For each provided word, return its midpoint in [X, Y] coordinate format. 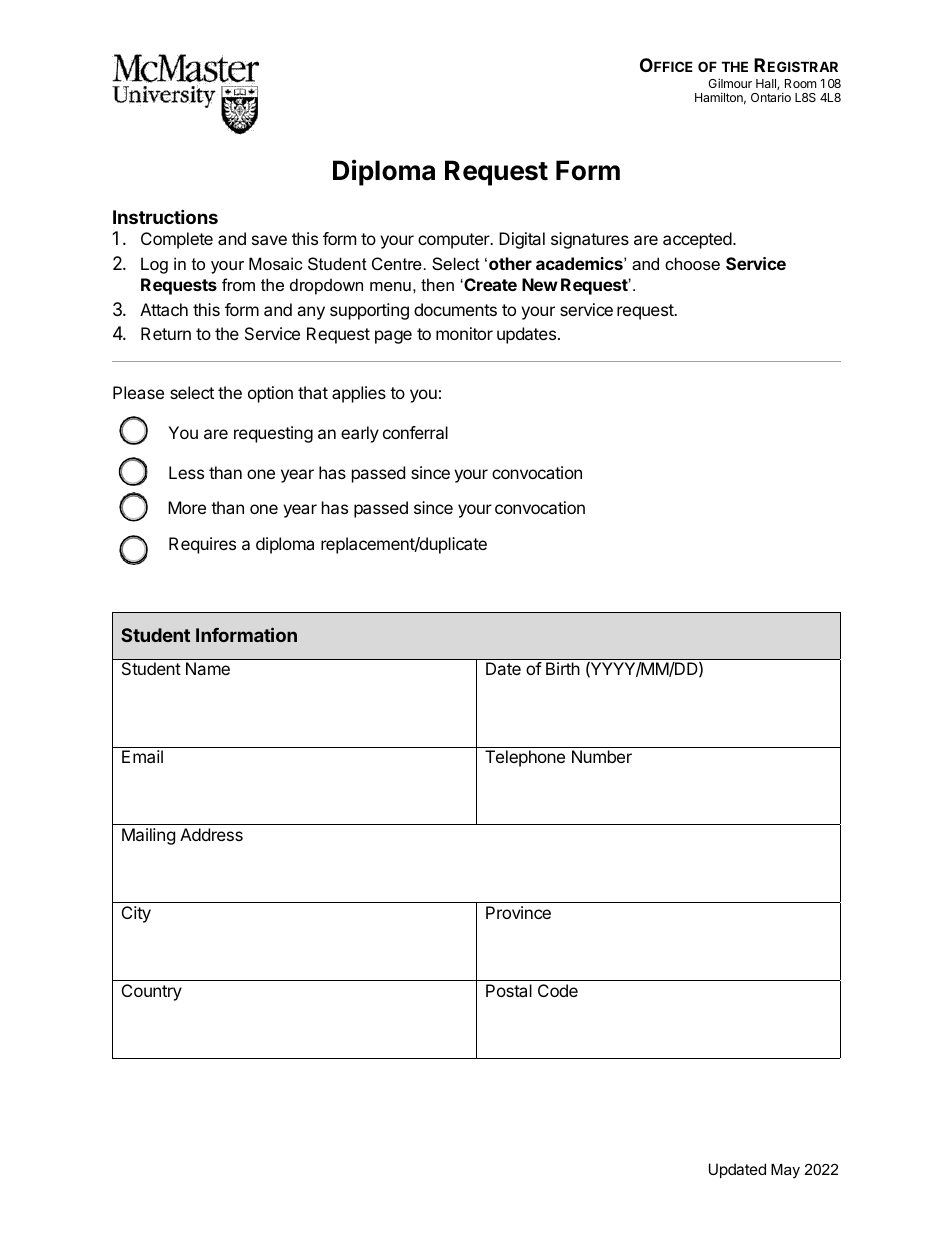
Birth [563, 668]
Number [602, 756]
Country [152, 992]
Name [208, 668]
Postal [509, 990]
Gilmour [730, 83]
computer [455, 241]
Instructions [165, 216]
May [785, 1171]
